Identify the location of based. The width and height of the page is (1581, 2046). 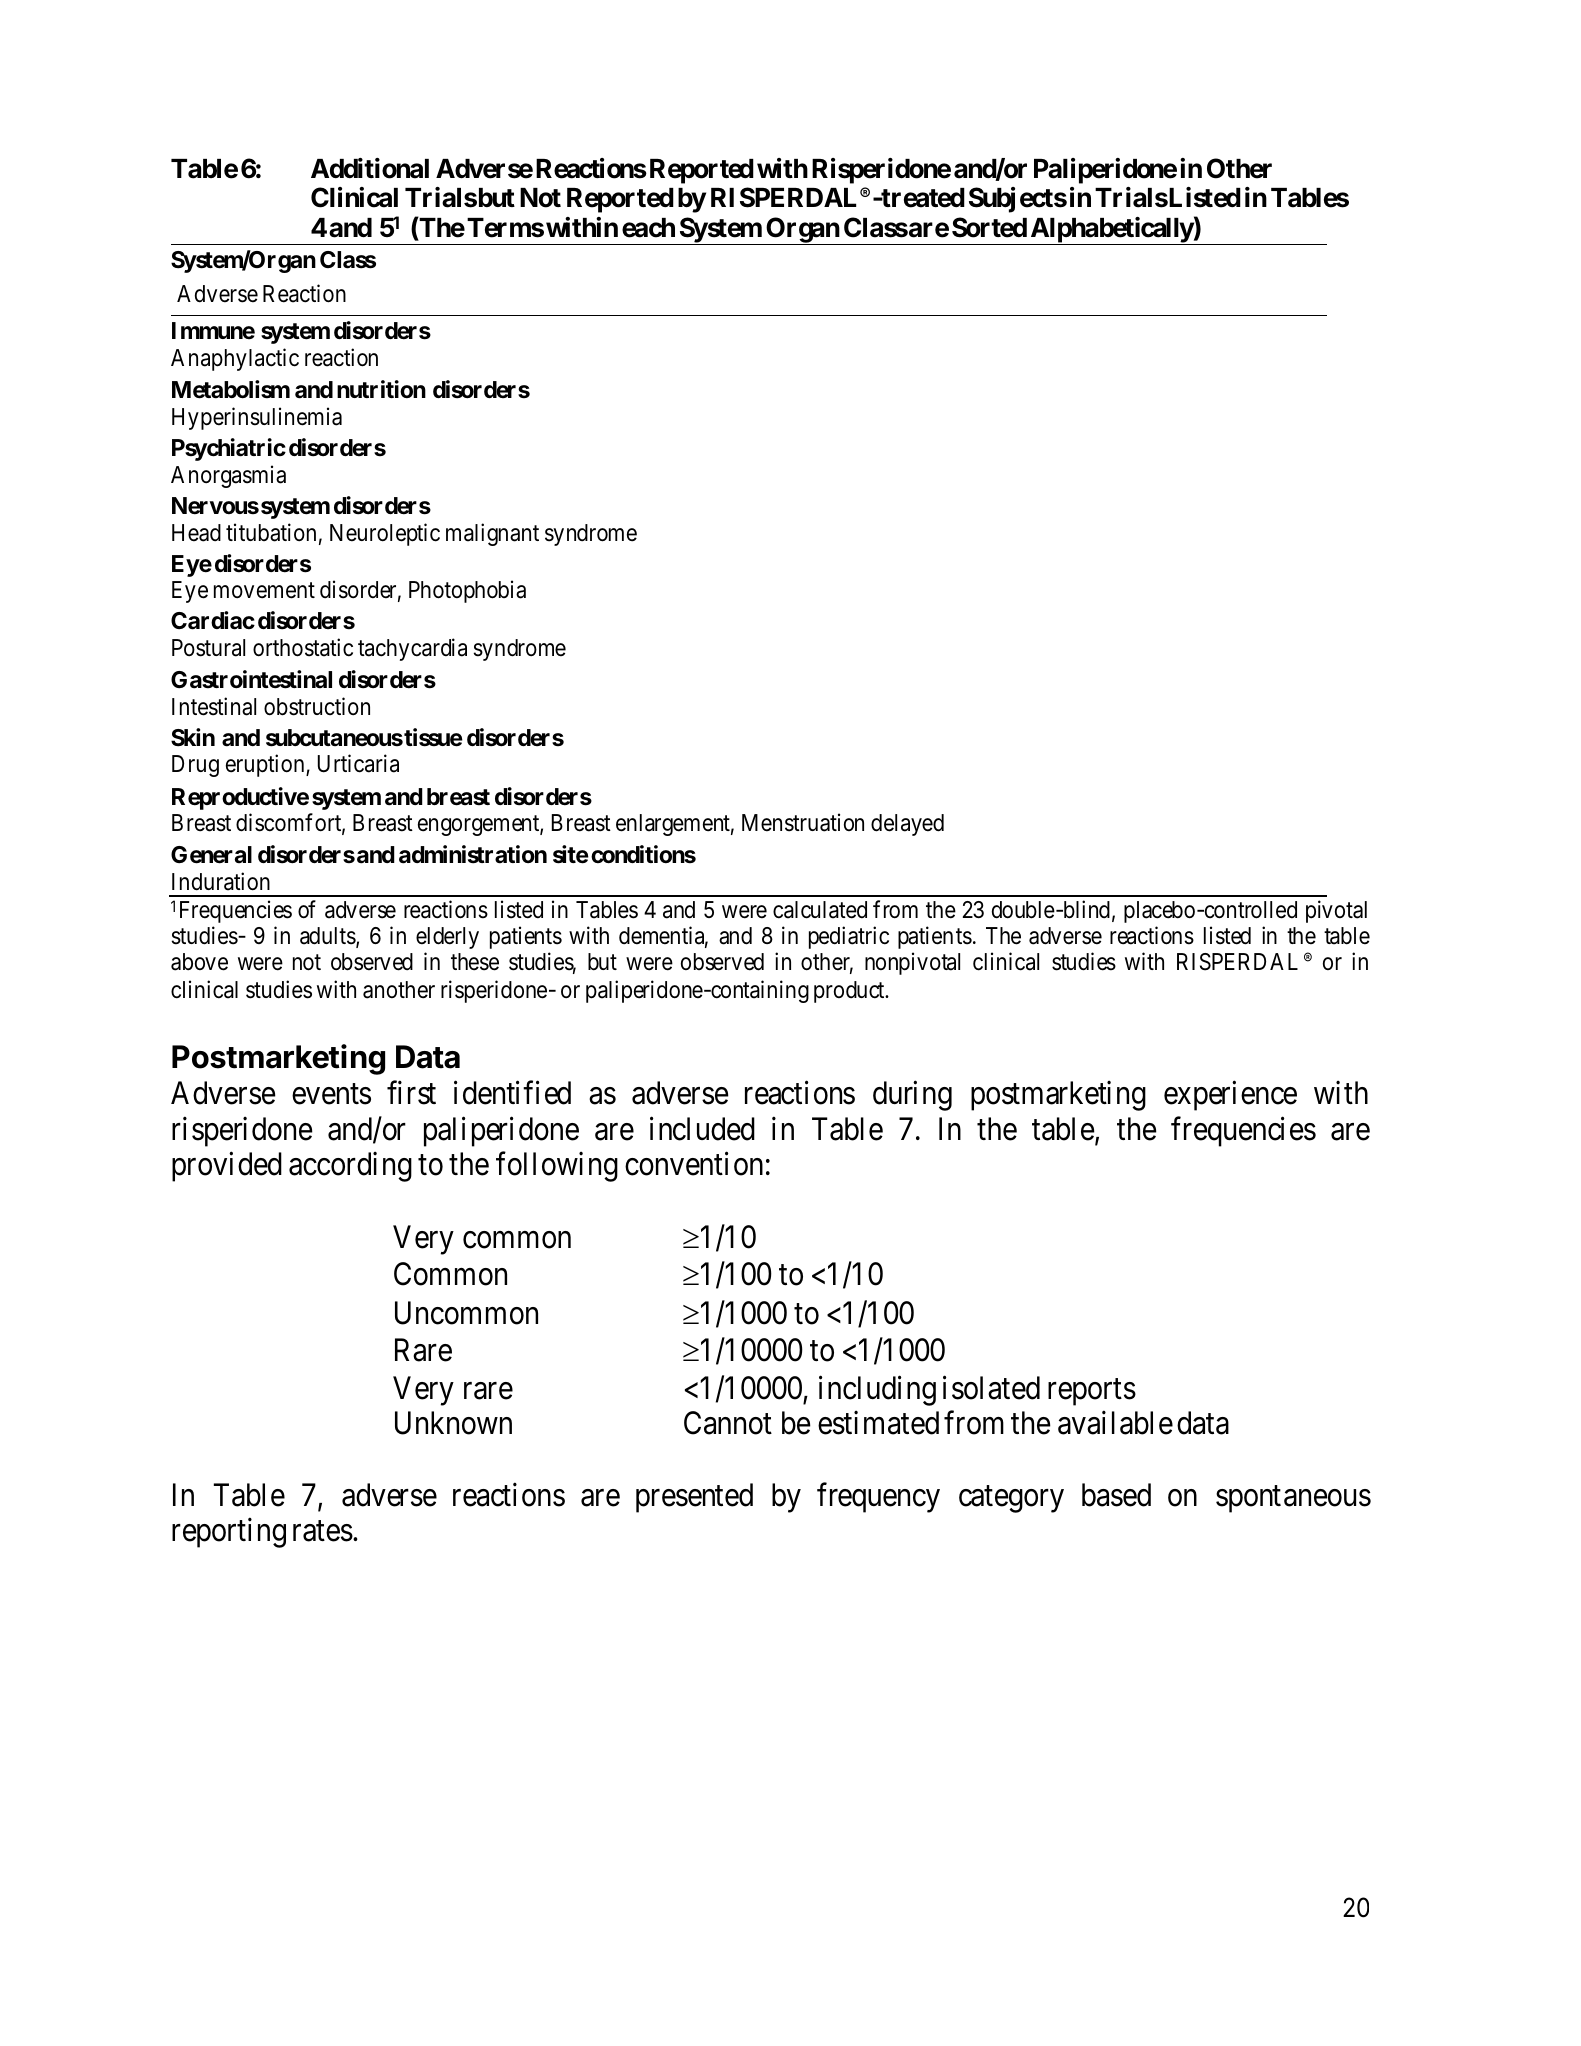
(1116, 1495).
